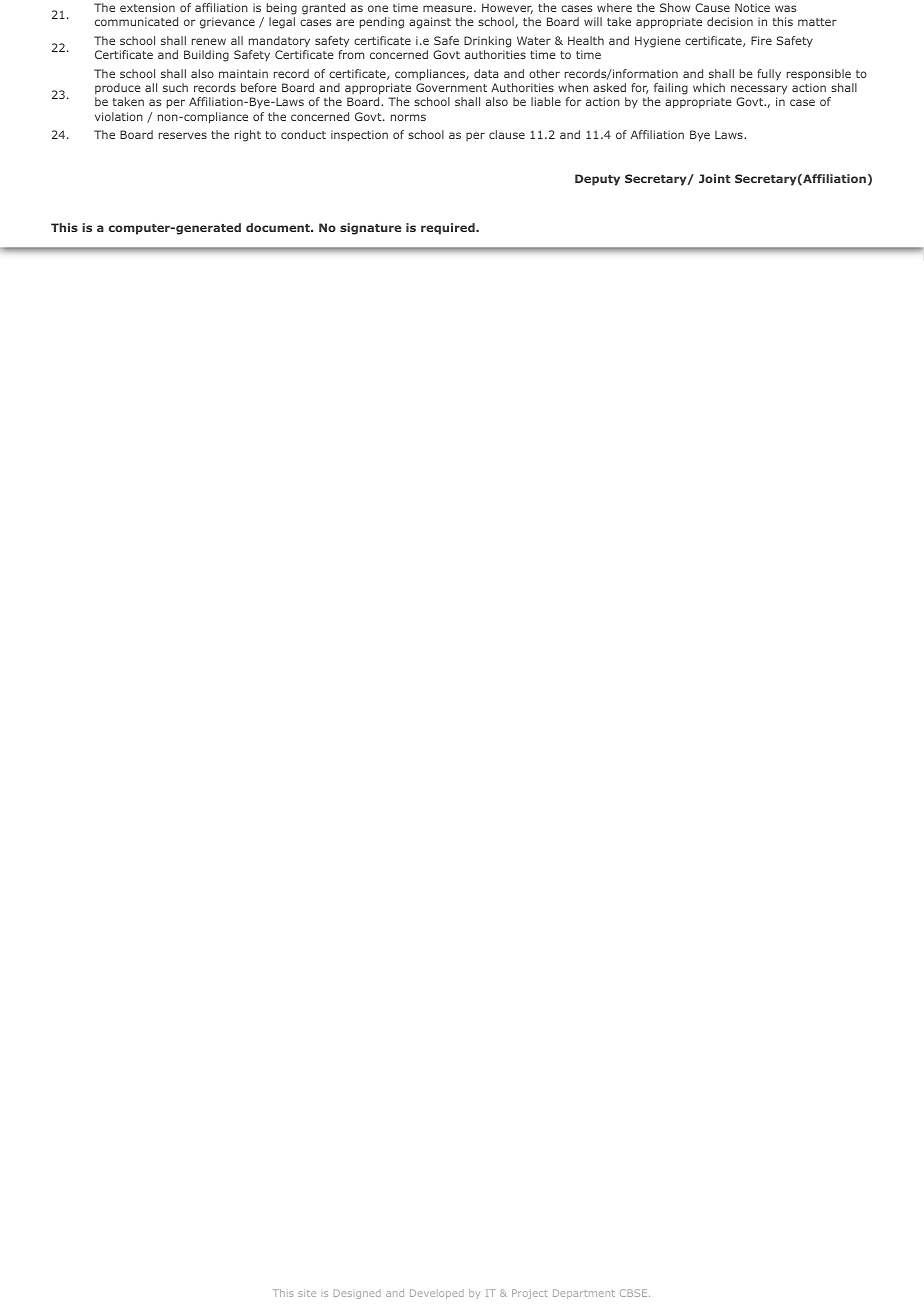 The height and width of the screenshot is (1308, 924). What do you see at coordinates (437, 1294) in the screenshot?
I see `Developed` at bounding box center [437, 1294].
